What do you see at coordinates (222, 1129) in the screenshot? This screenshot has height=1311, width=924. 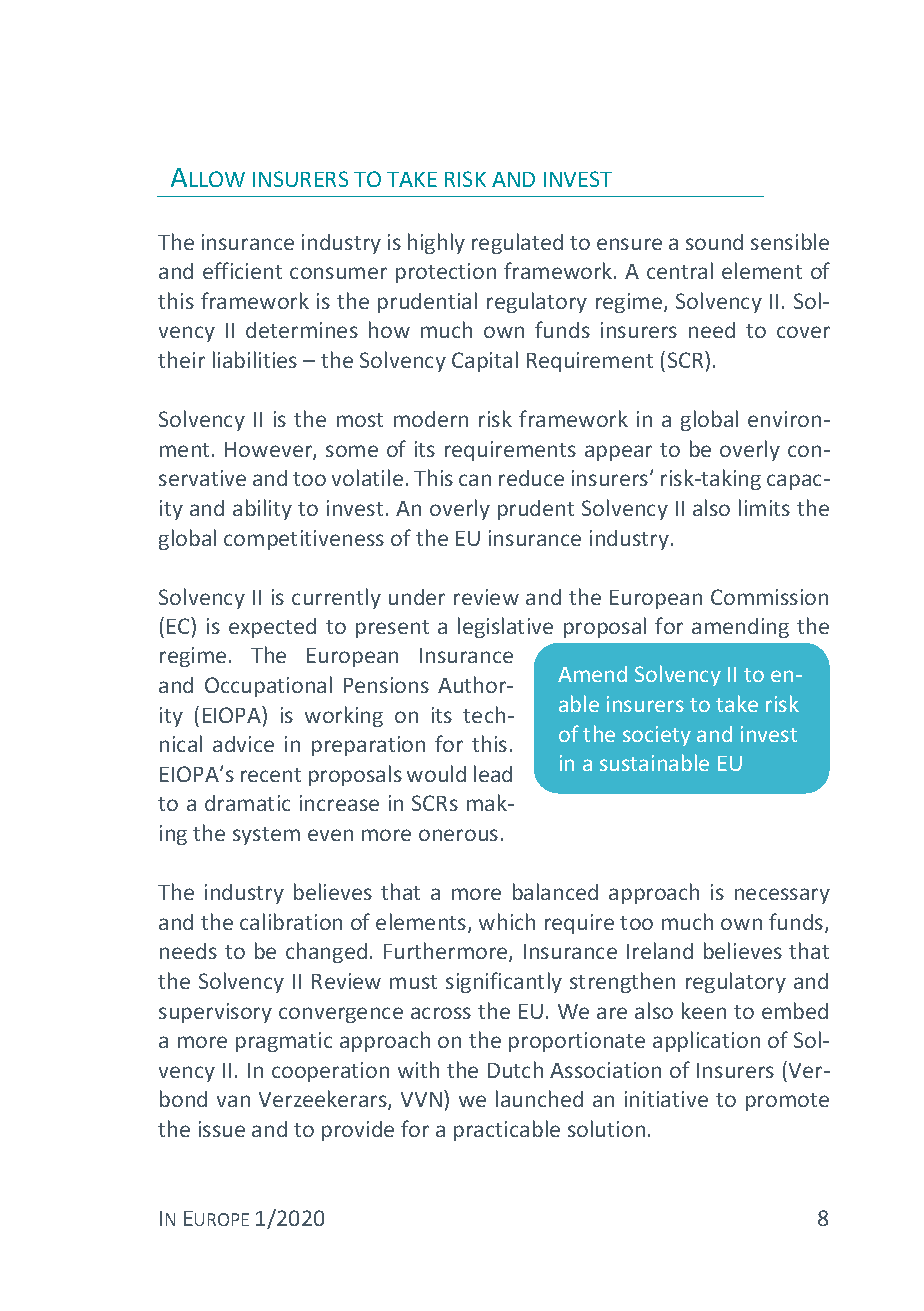 I see `issue` at bounding box center [222, 1129].
